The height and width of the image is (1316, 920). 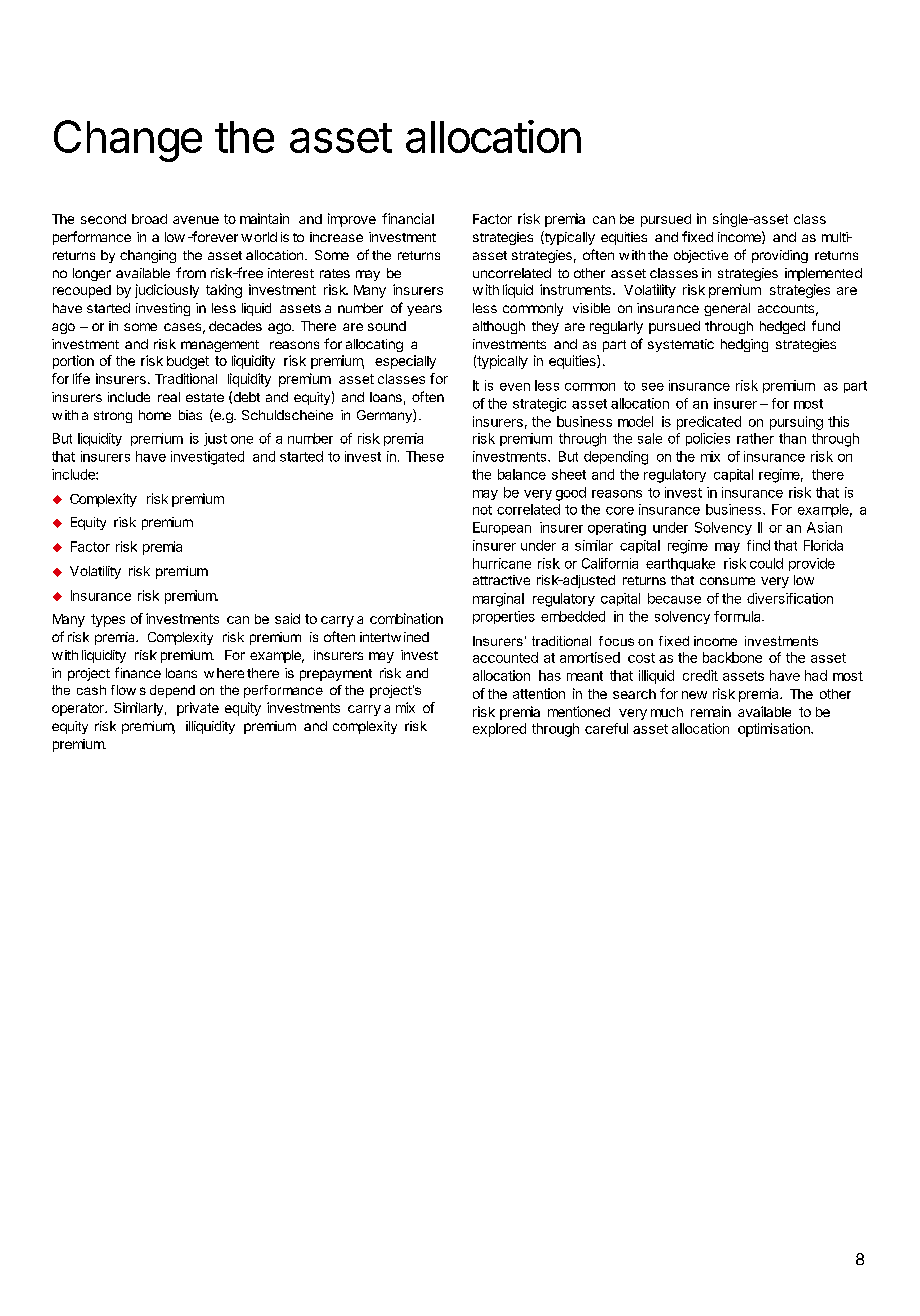 What do you see at coordinates (198, 709) in the image?
I see `private` at bounding box center [198, 709].
